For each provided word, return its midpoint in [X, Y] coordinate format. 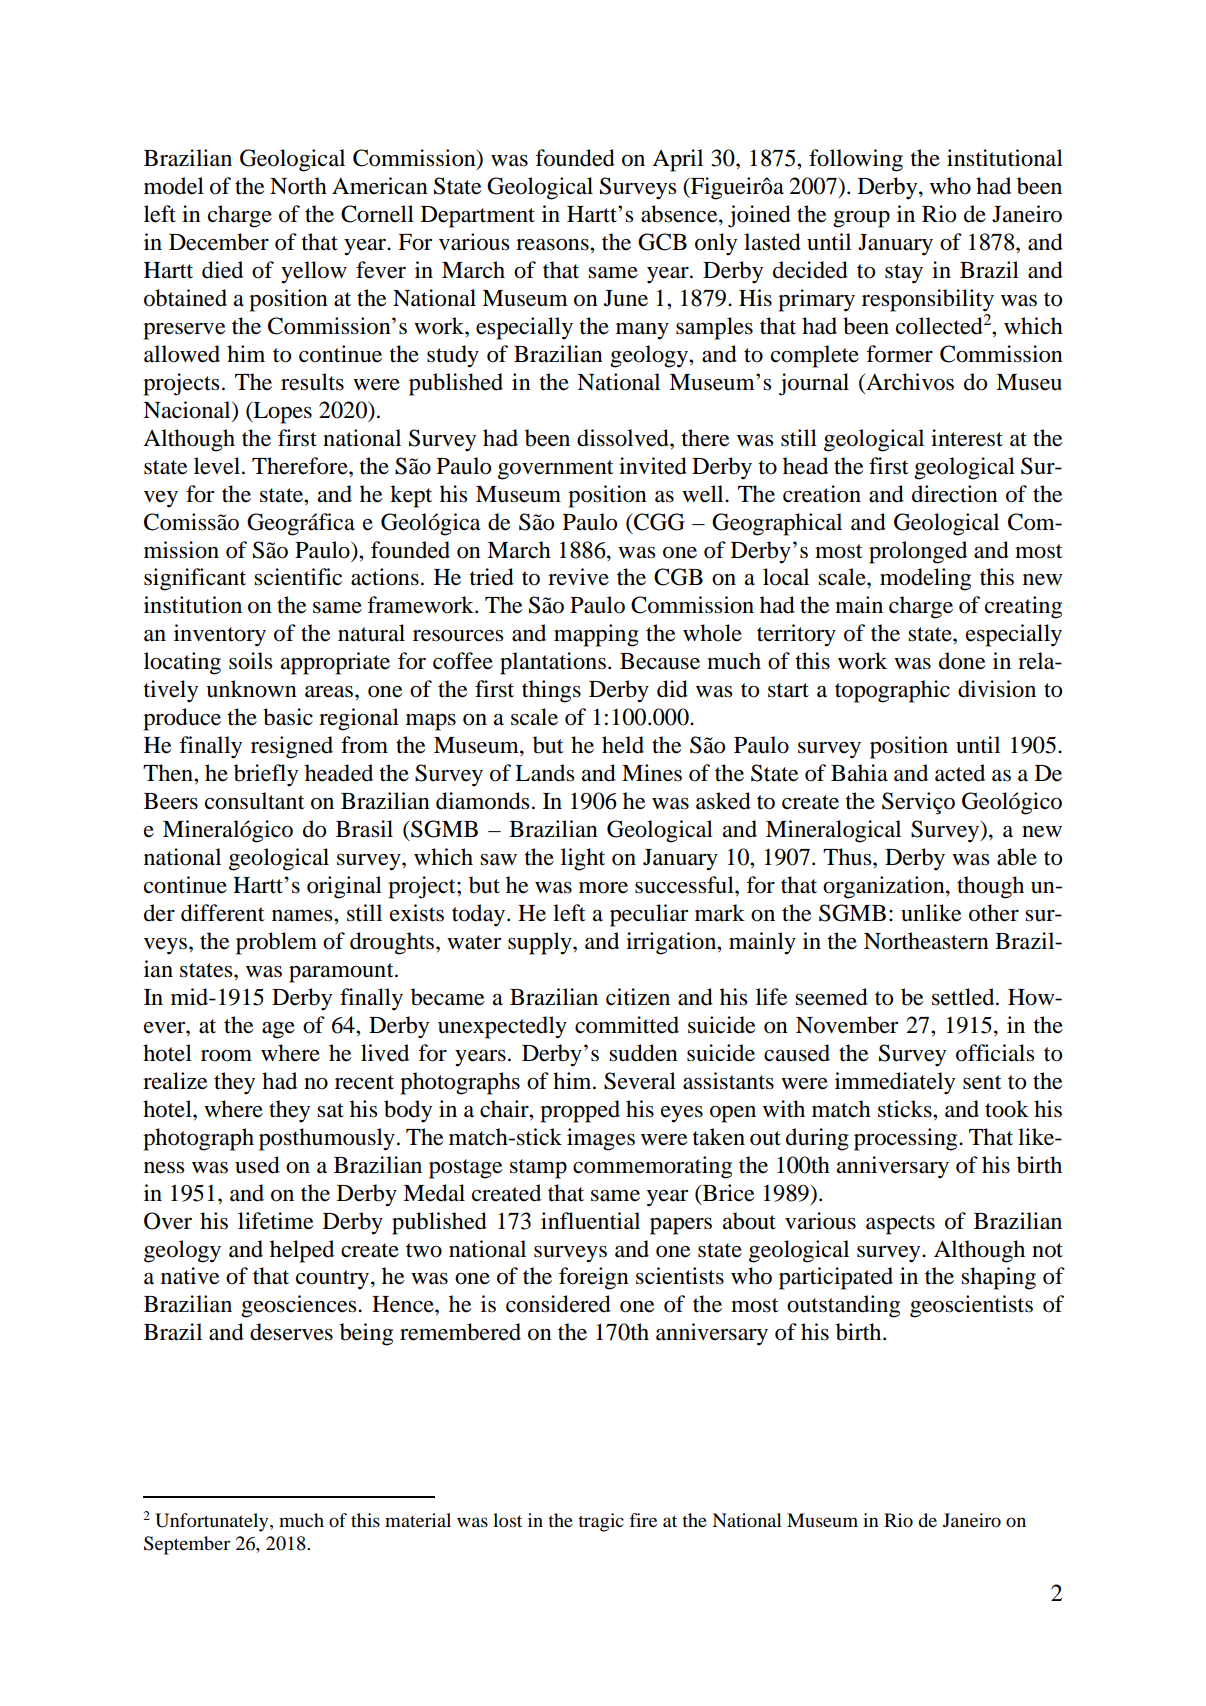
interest [967, 438]
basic [288, 717]
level [217, 466]
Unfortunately [213, 1522]
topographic [892, 691]
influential [590, 1221]
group [861, 219]
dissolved [624, 438]
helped [302, 1251]
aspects [900, 1225]
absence [680, 214]
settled [964, 997]
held [623, 745]
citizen [638, 997]
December [219, 242]
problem [276, 943]
